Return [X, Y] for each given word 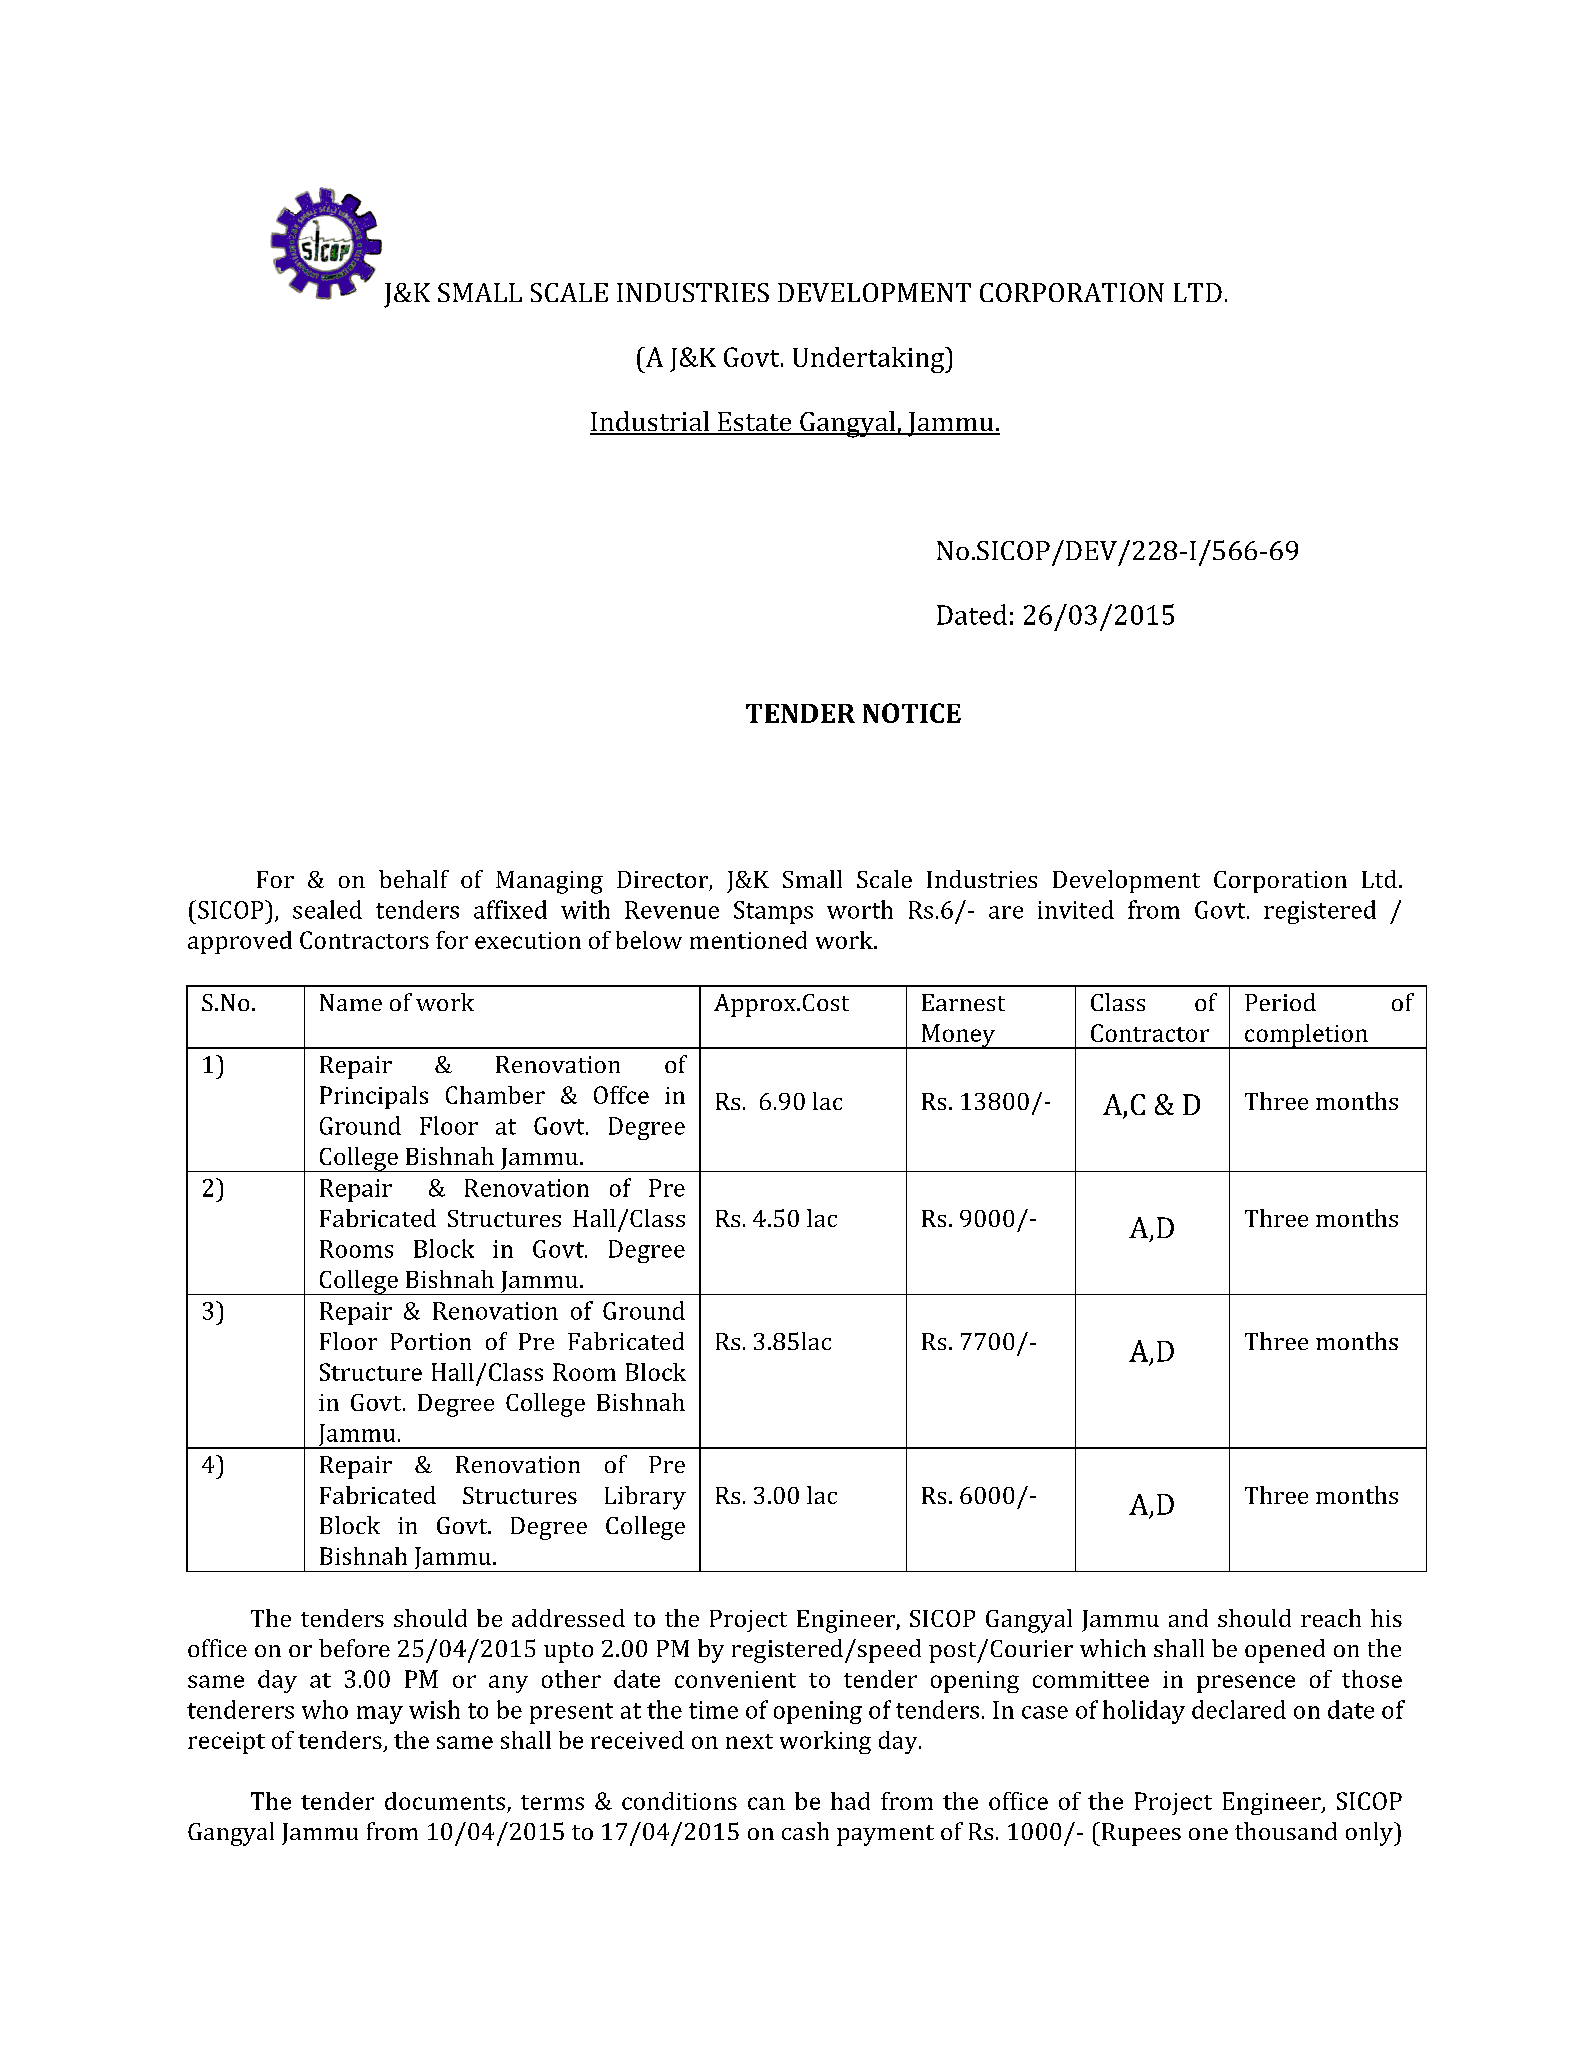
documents [445, 1801]
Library [645, 1498]
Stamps [773, 912]
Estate [755, 423]
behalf [414, 879]
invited [1076, 909]
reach [1331, 1618]
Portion [431, 1341]
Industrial [651, 422]
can [766, 1803]
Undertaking [870, 360]
